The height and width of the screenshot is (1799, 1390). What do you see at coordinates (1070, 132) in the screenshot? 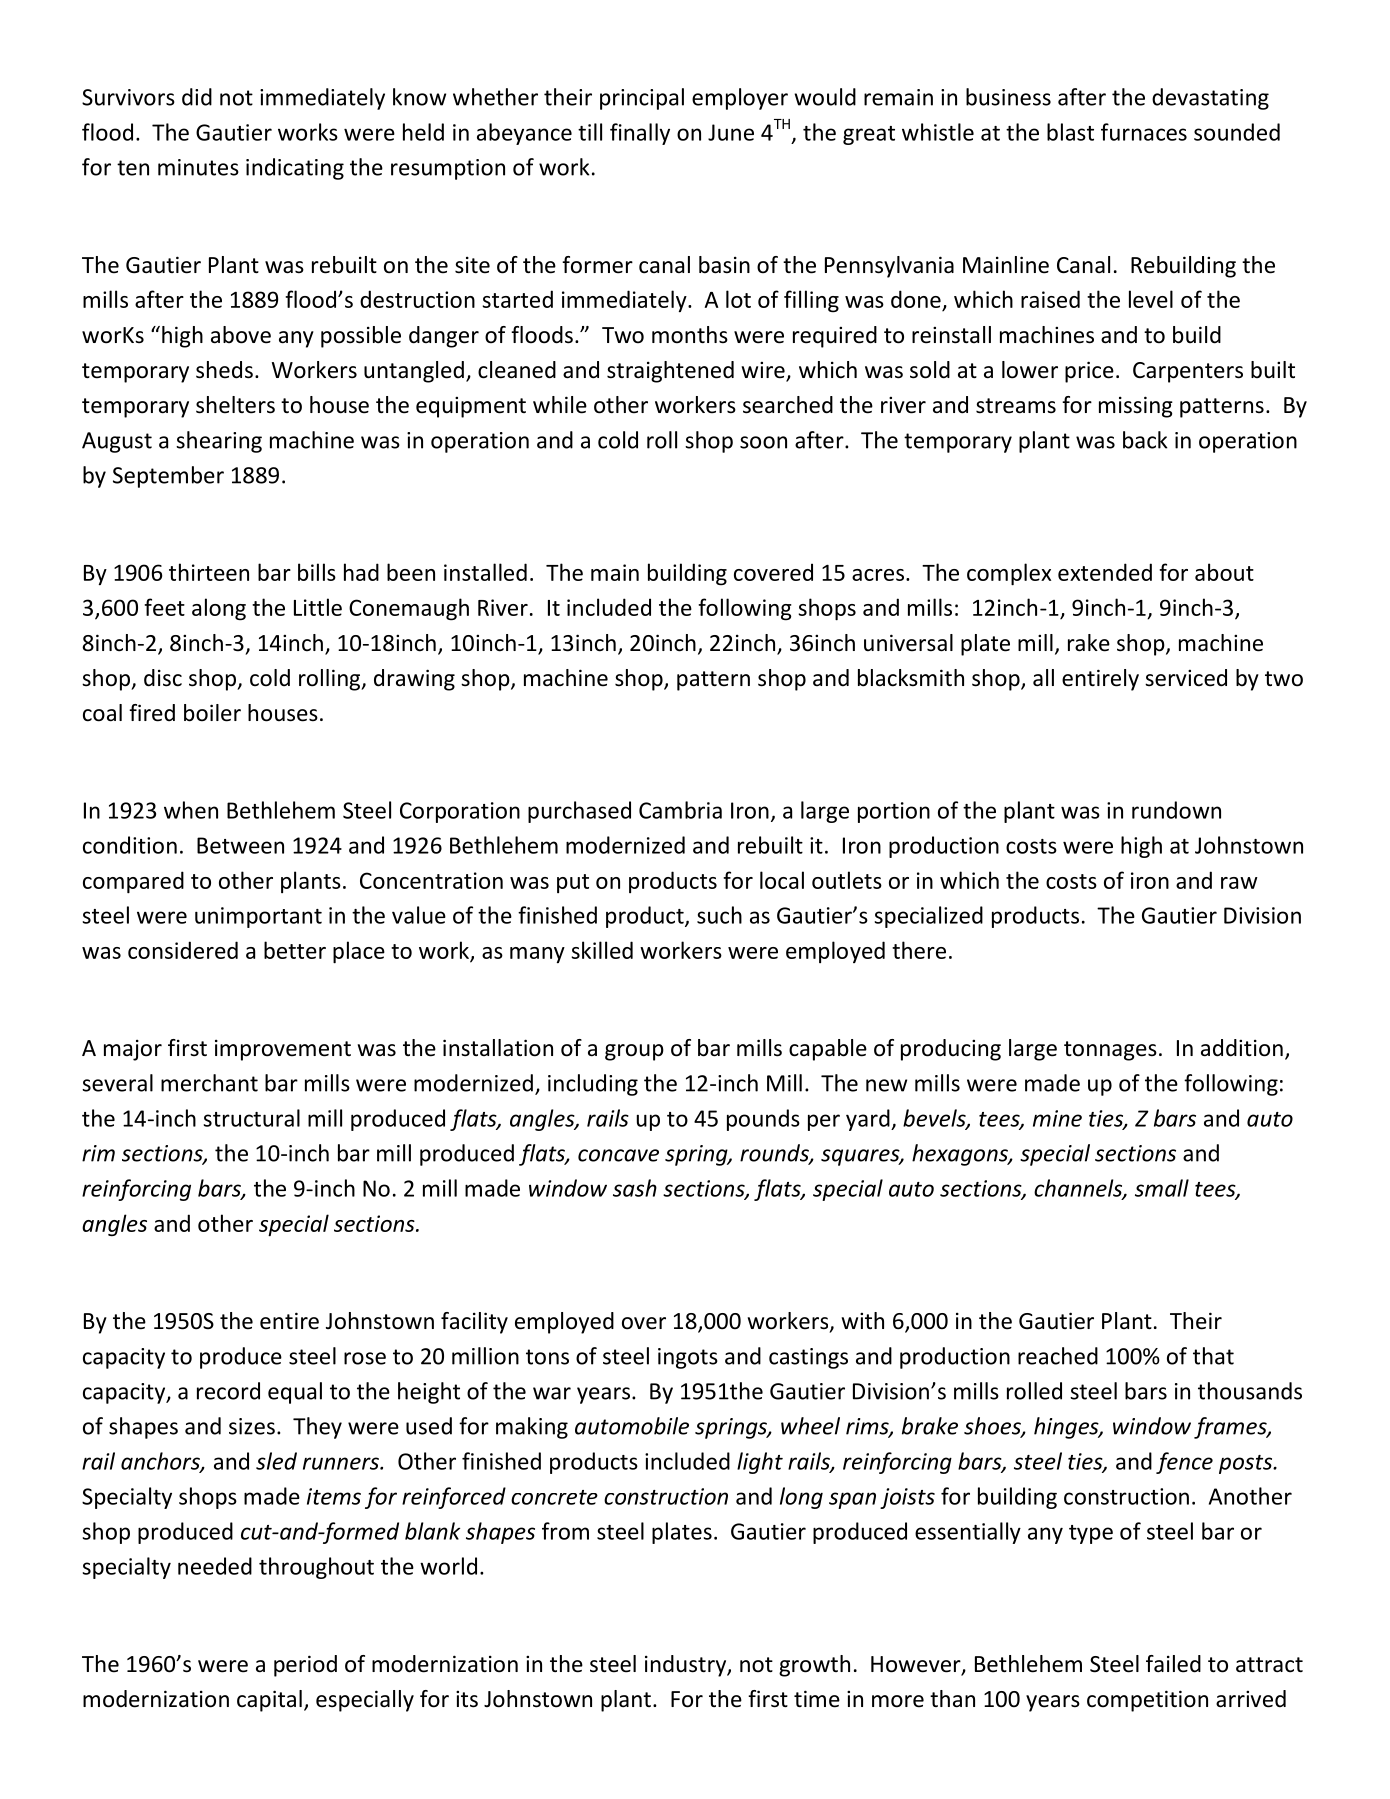
I see `blast` at bounding box center [1070, 132].
